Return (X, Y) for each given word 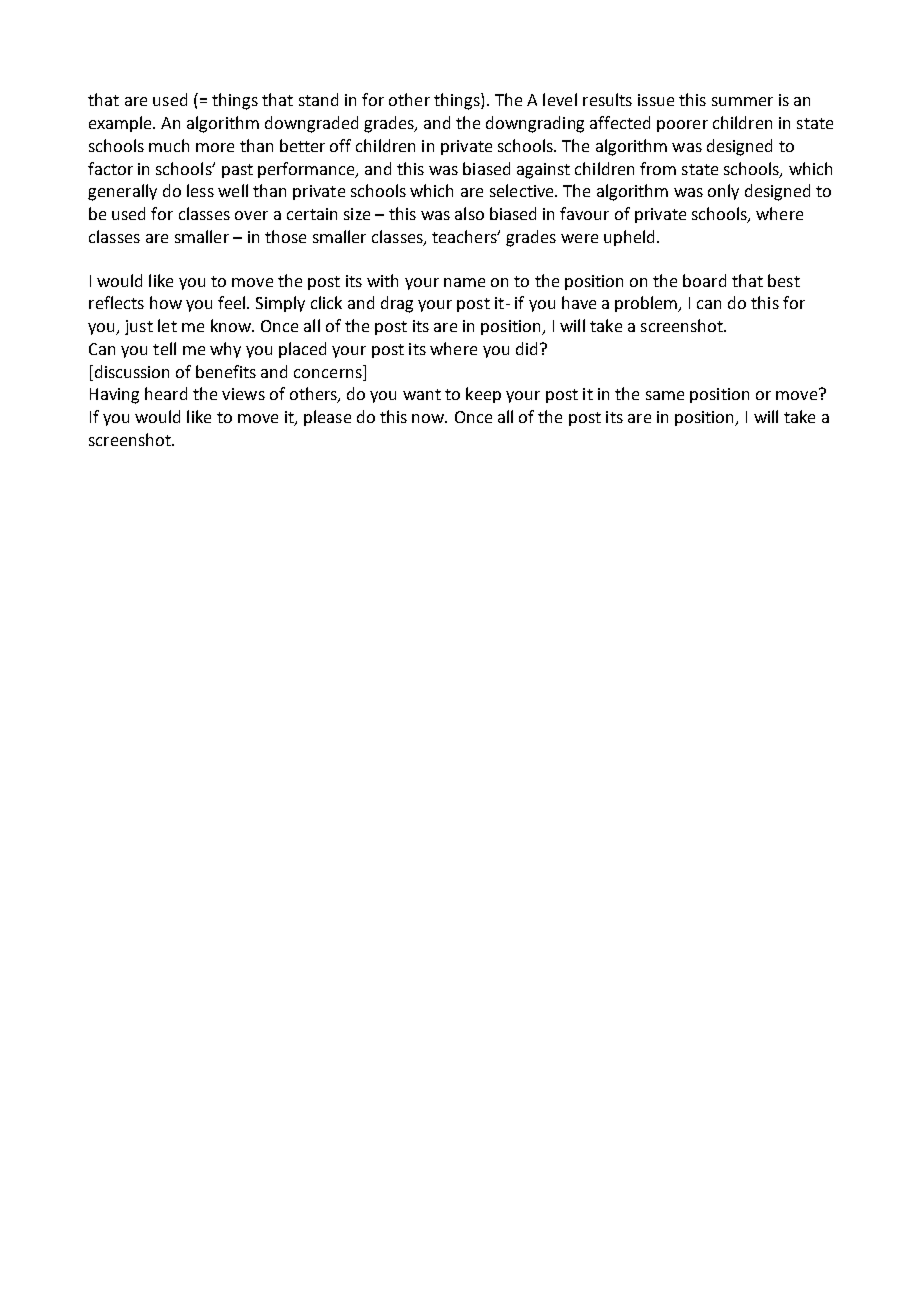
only (723, 192)
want (422, 394)
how (166, 302)
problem (647, 304)
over (251, 215)
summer (742, 101)
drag (397, 304)
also (469, 213)
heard (166, 393)
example (121, 124)
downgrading (535, 124)
